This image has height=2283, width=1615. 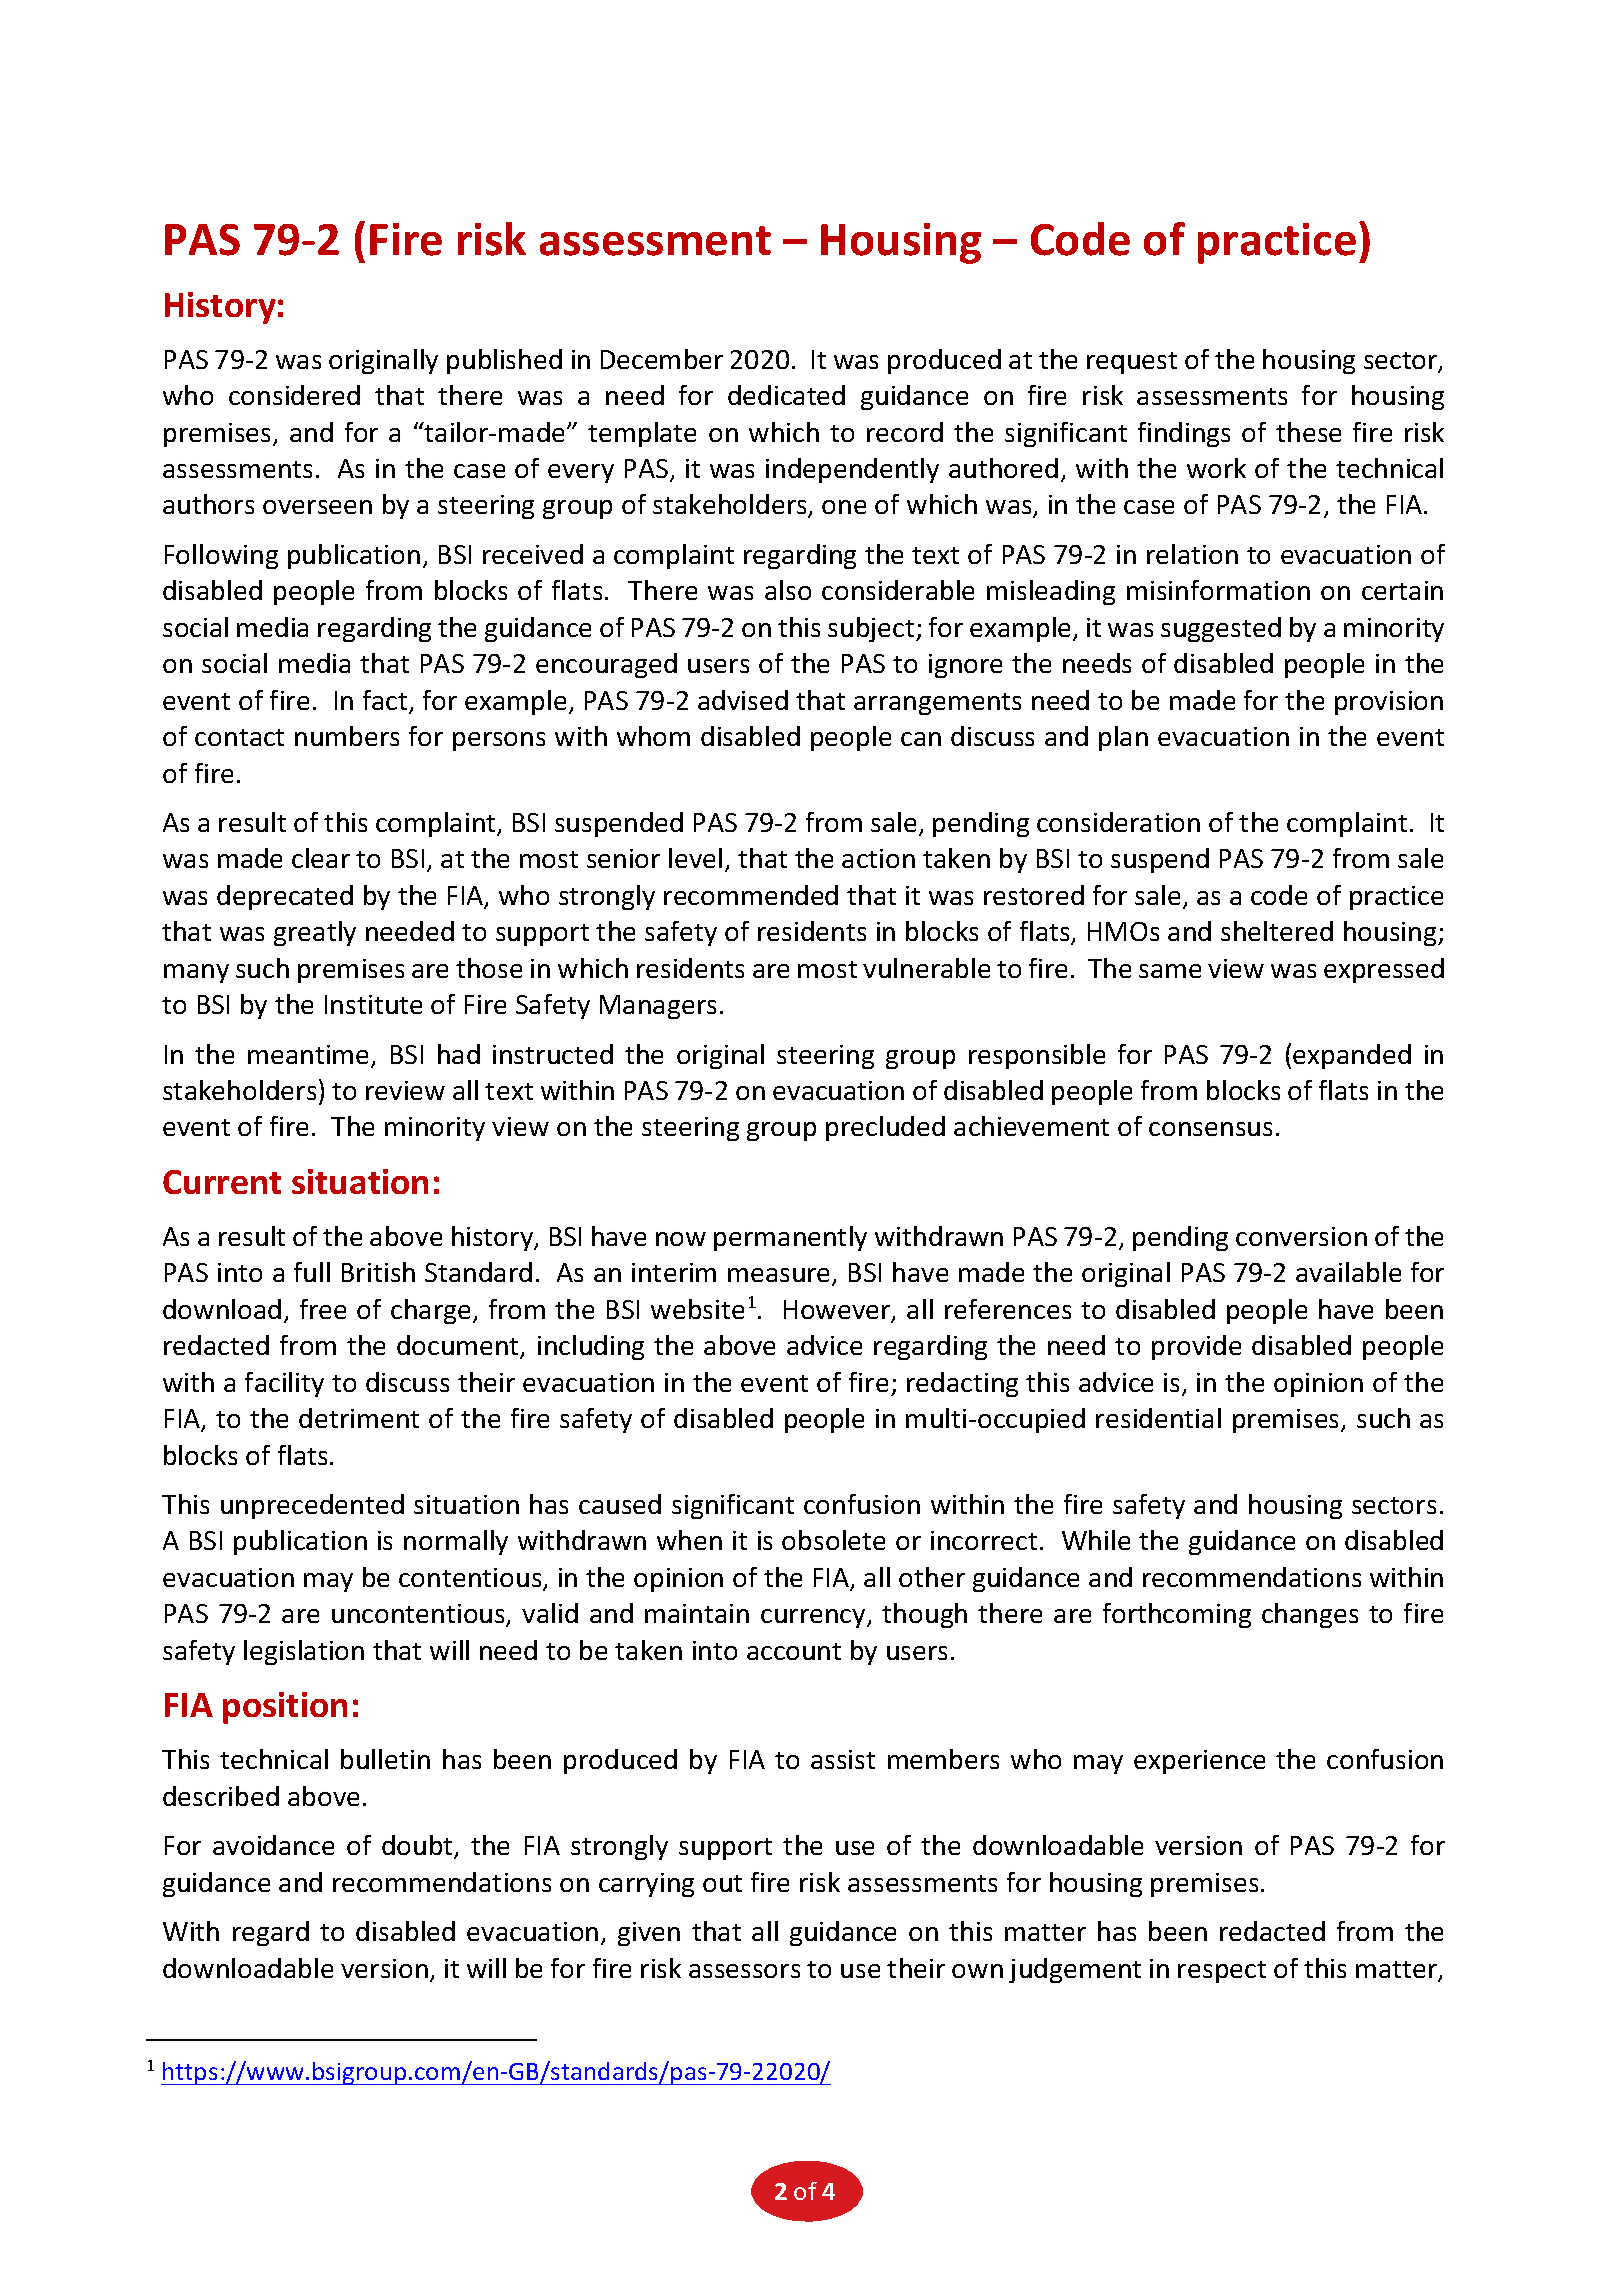 What do you see at coordinates (1222, 1972) in the image?
I see `respect` at bounding box center [1222, 1972].
